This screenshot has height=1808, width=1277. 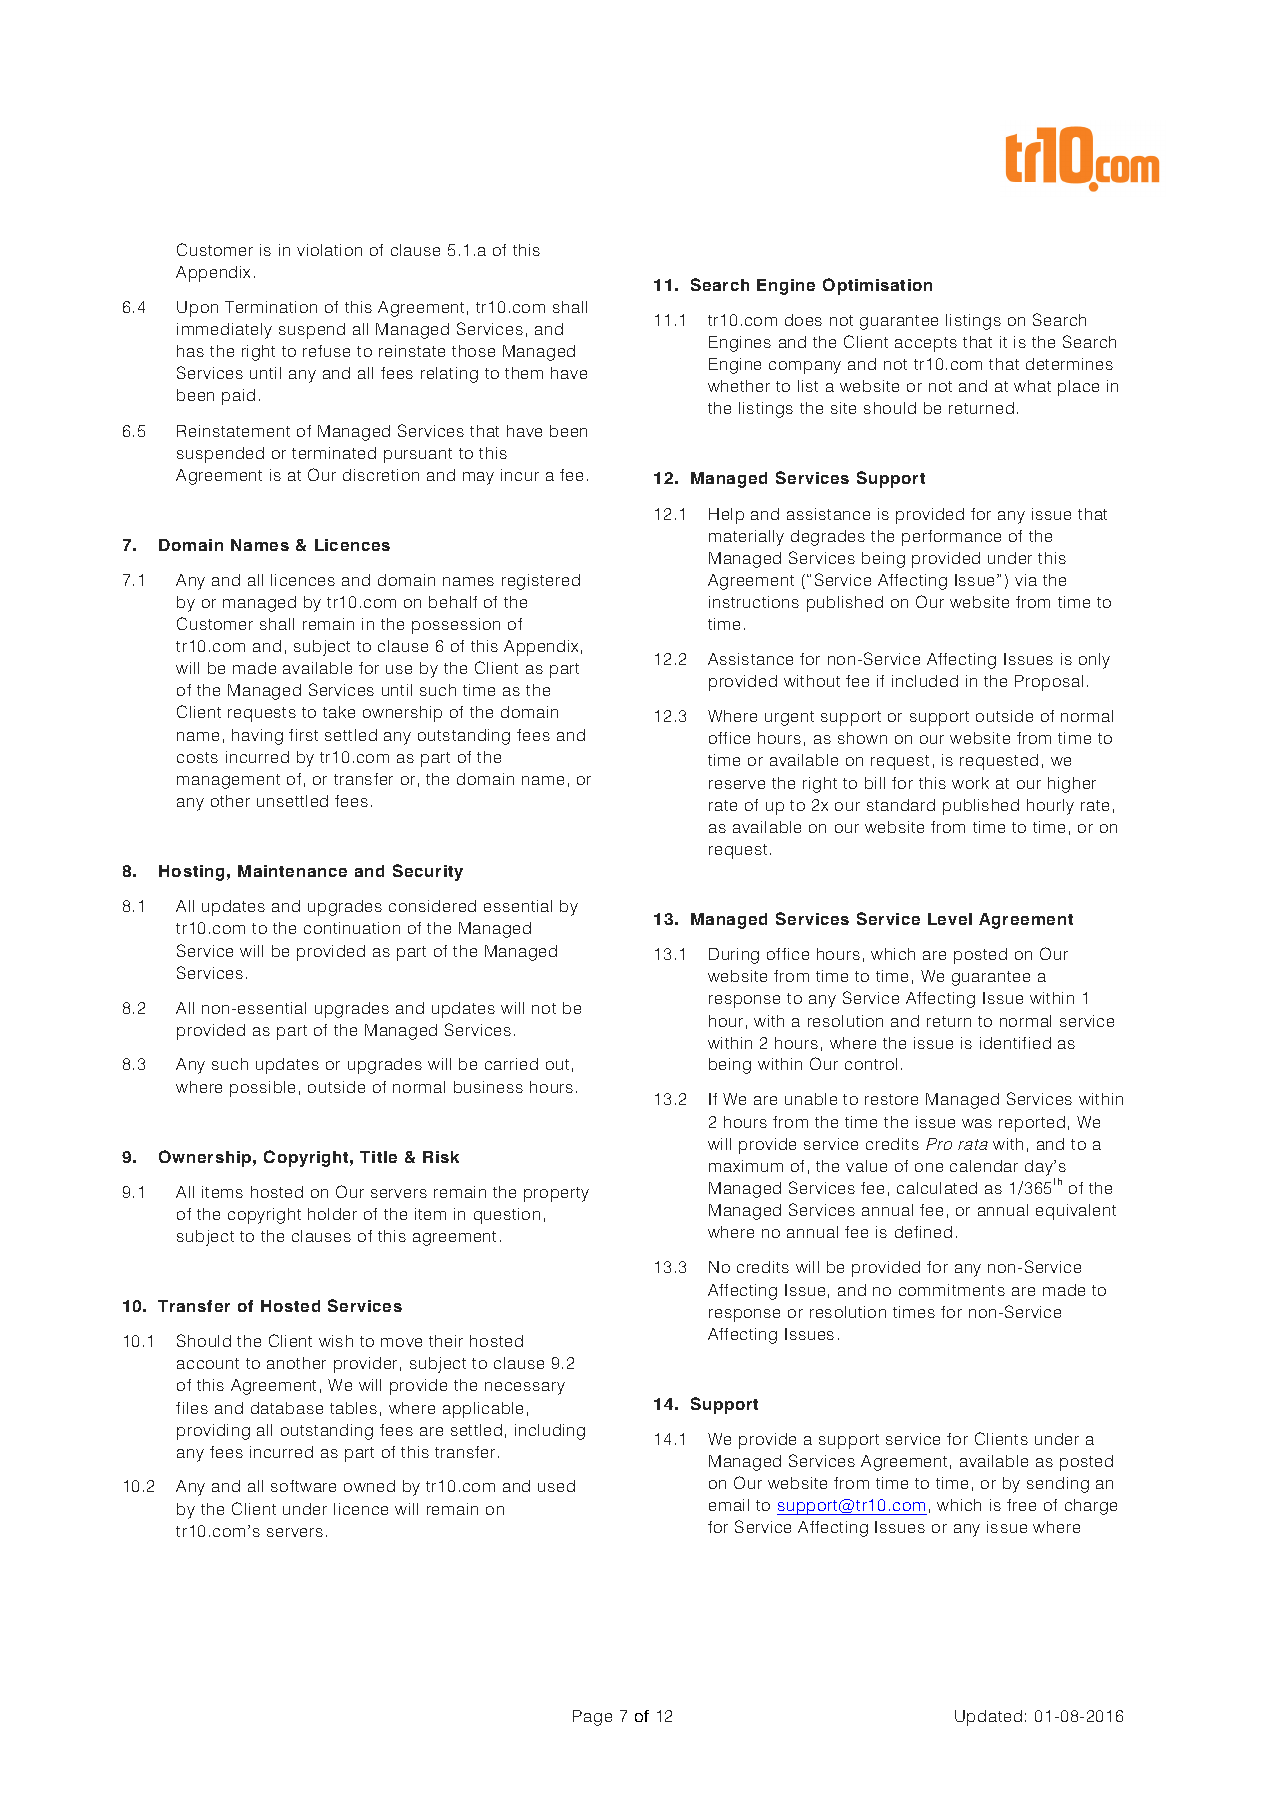 I want to click on Updated, so click(x=988, y=1718).
